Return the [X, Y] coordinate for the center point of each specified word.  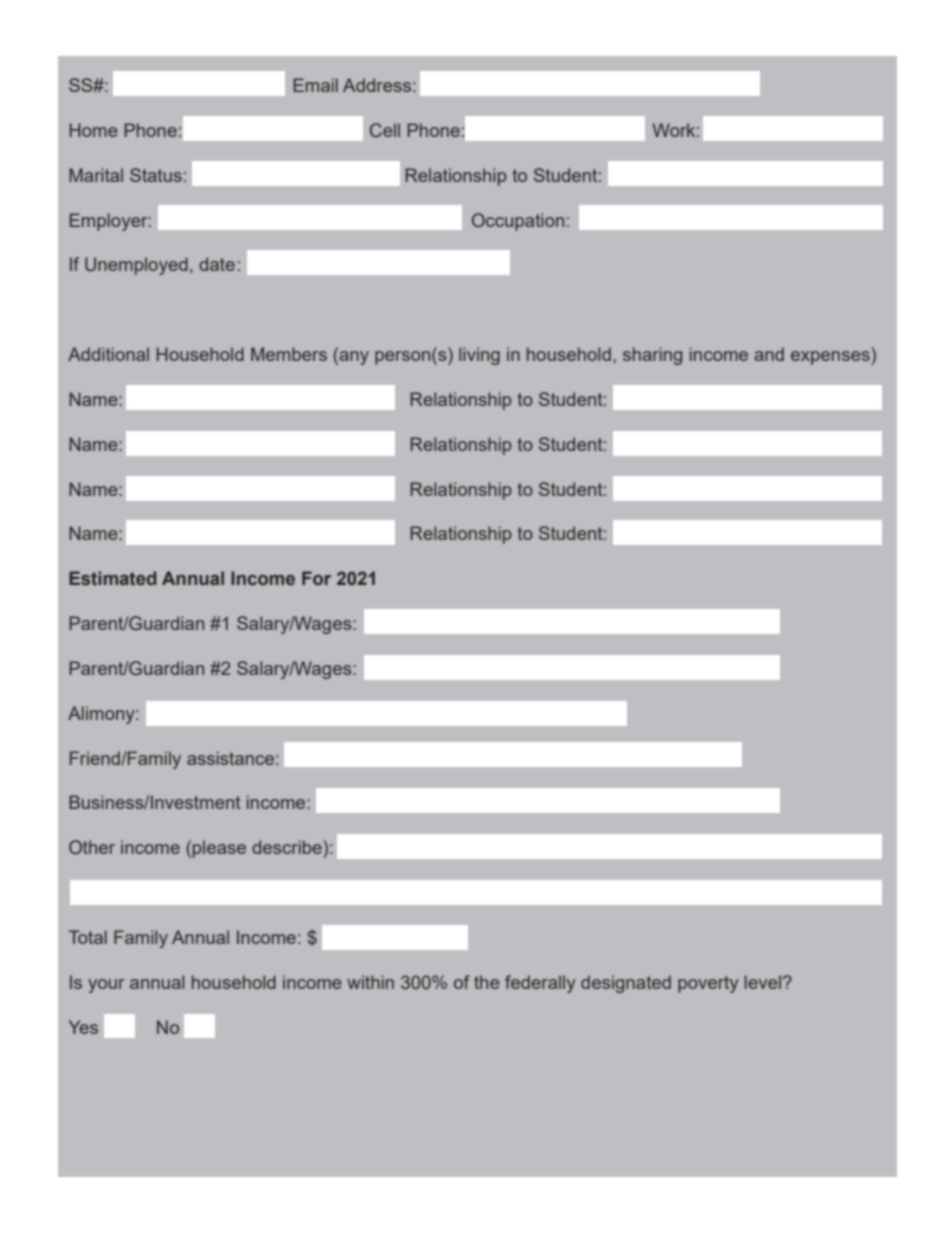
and [769, 354]
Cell [385, 130]
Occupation [518, 222]
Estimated [112, 578]
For [316, 578]
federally [540, 984]
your [106, 986]
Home [94, 130]
